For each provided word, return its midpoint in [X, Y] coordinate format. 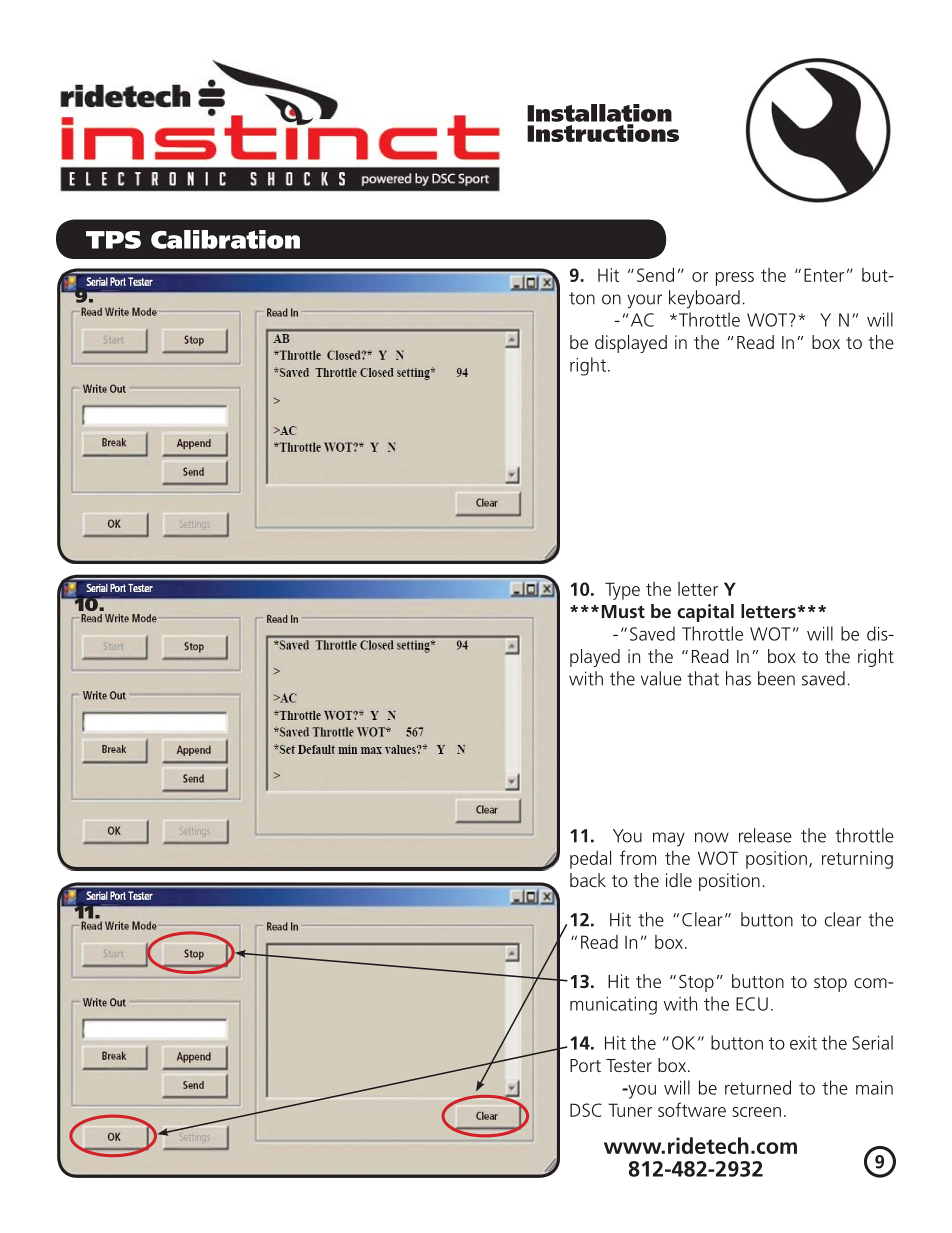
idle [679, 880]
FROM [638, 857]
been [776, 678]
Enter [824, 275]
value [661, 678]
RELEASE [765, 835]
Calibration [225, 239]
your [644, 301]
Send [655, 274]
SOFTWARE [692, 1109]
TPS [113, 240]
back [588, 880]
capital [705, 613]
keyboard [704, 299]
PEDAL [590, 859]
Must [623, 611]
